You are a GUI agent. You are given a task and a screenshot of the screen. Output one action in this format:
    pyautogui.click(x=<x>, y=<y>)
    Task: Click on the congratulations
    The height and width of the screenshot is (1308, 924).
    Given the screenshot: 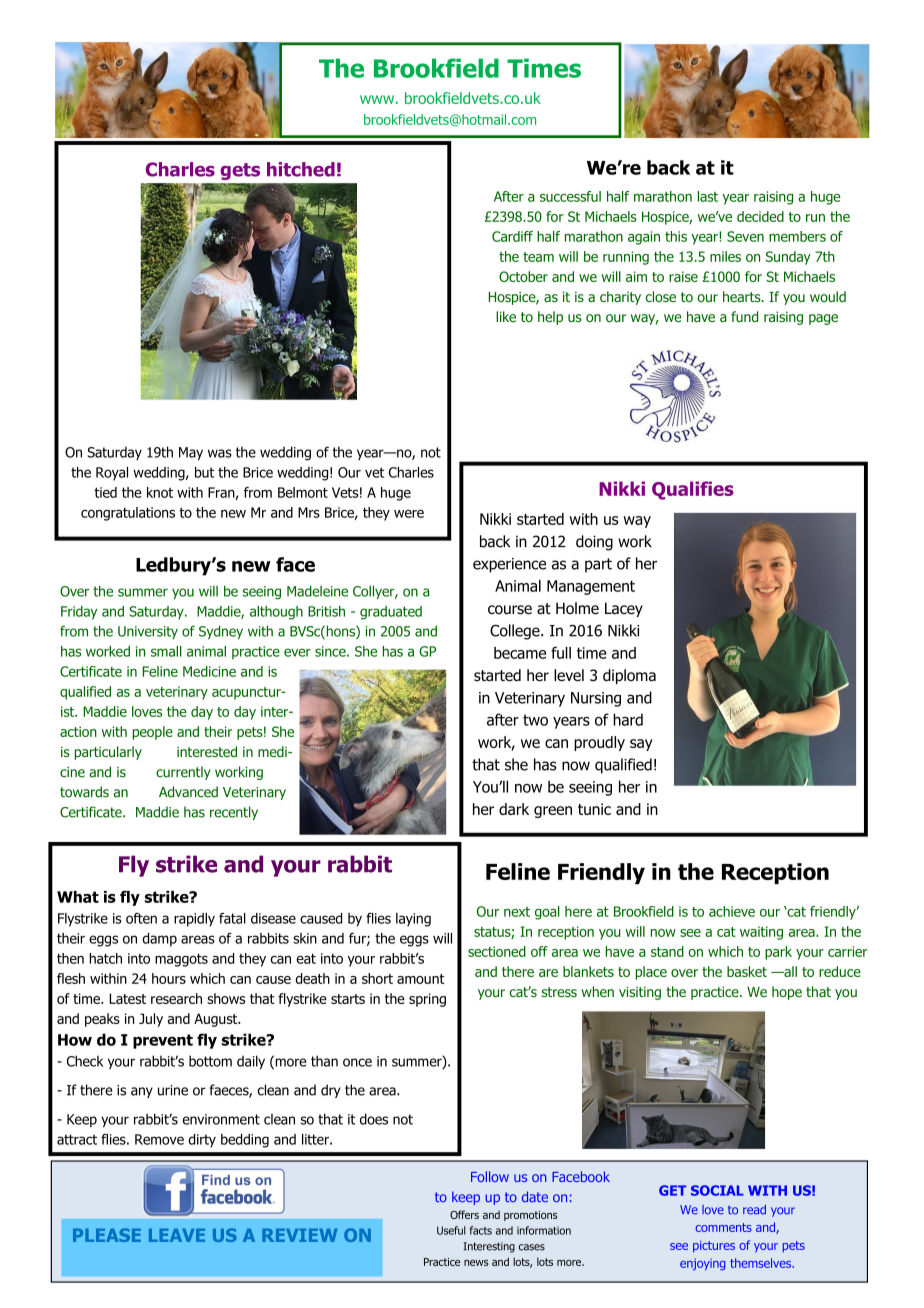 What is the action you would take?
    pyautogui.click(x=128, y=514)
